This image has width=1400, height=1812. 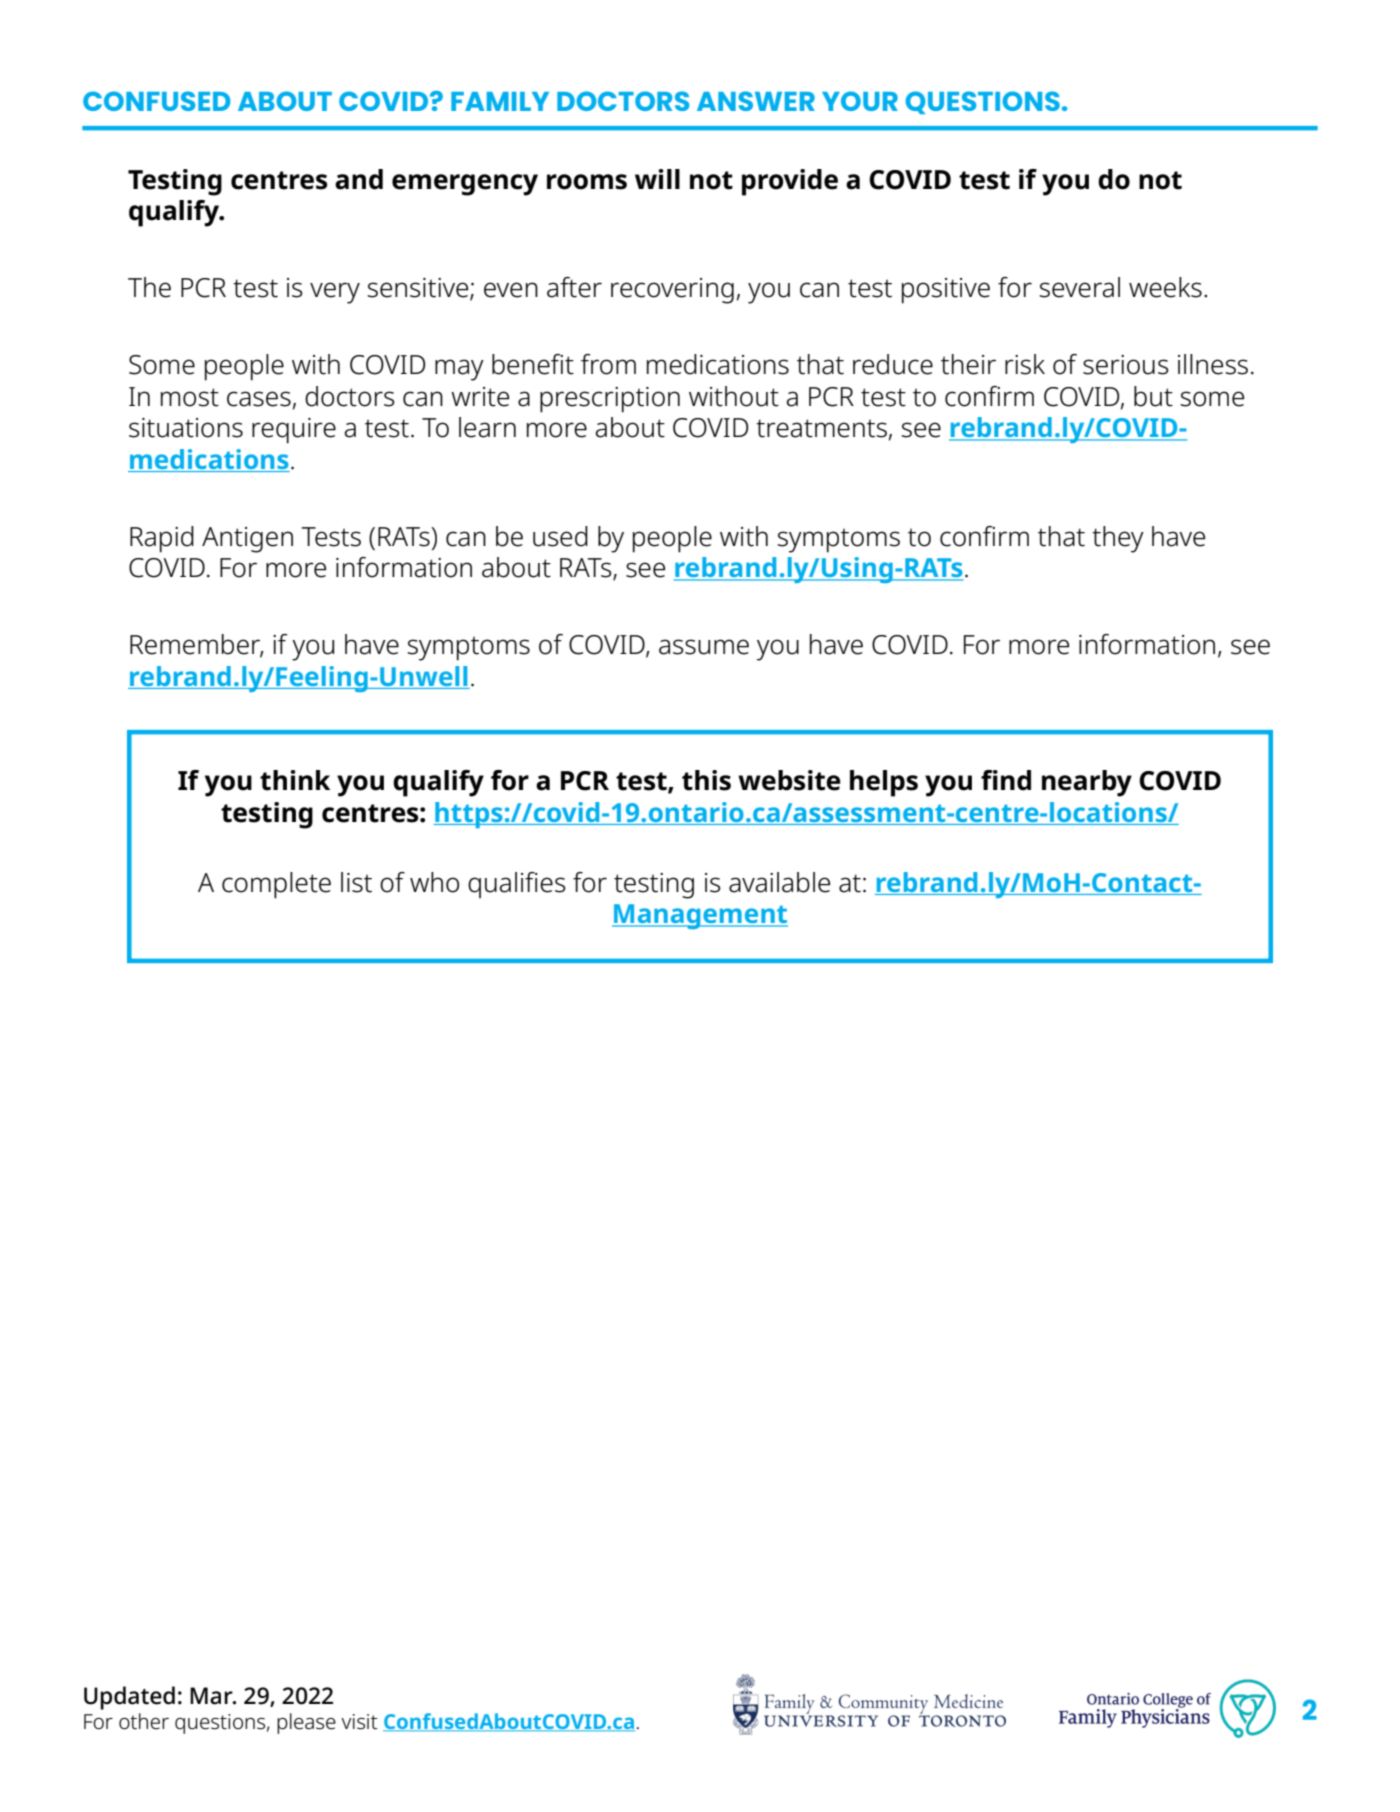 I want to click on very, so click(x=335, y=293).
